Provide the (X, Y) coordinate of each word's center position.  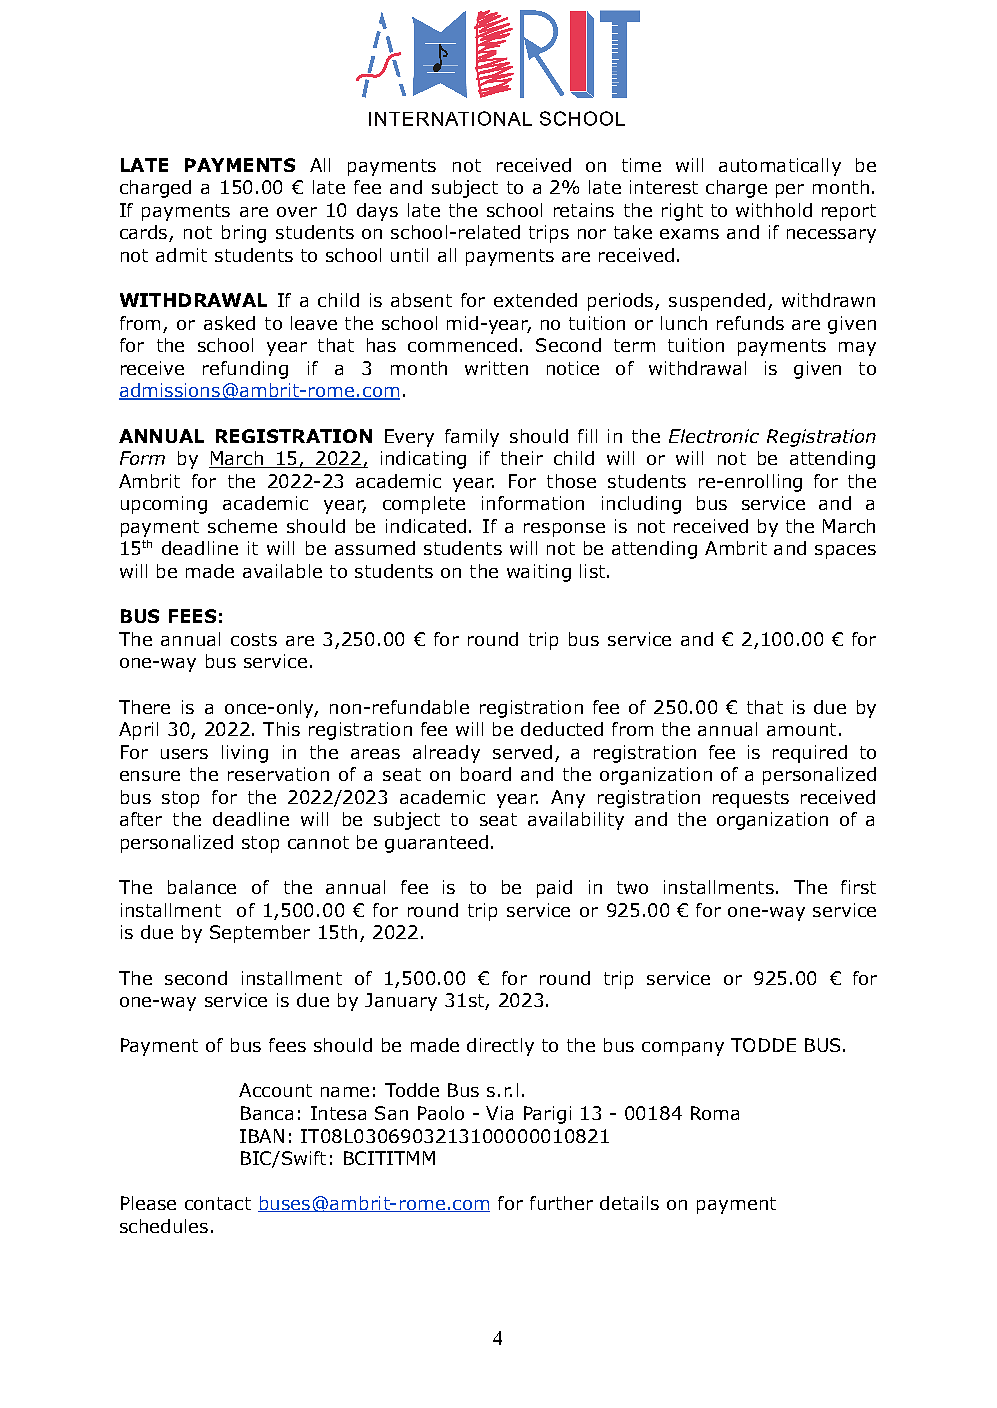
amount (801, 729)
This (281, 729)
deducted (562, 729)
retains (584, 210)
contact (218, 1203)
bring (244, 234)
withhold (774, 210)
